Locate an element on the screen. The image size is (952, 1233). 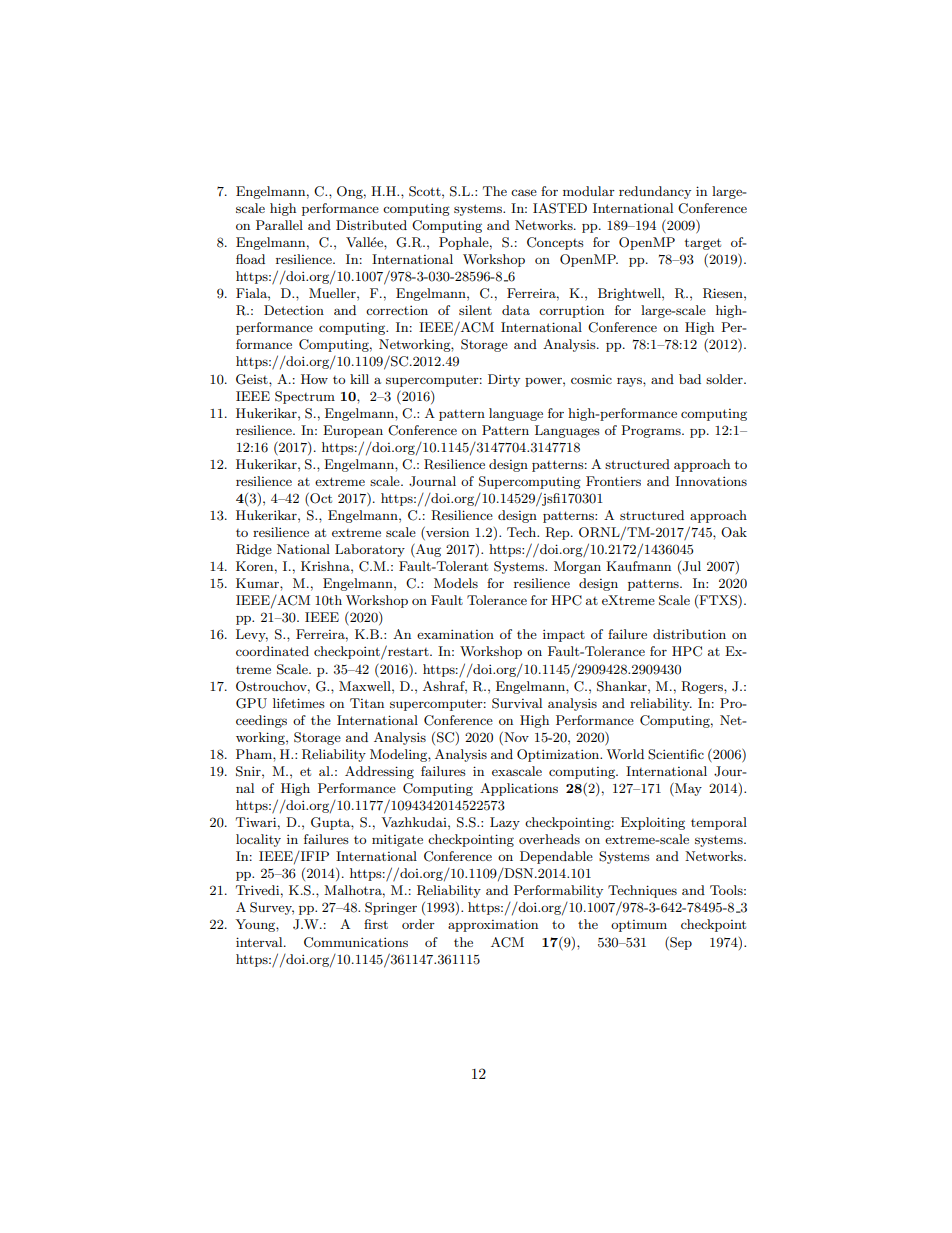
Models is located at coordinates (456, 583).
